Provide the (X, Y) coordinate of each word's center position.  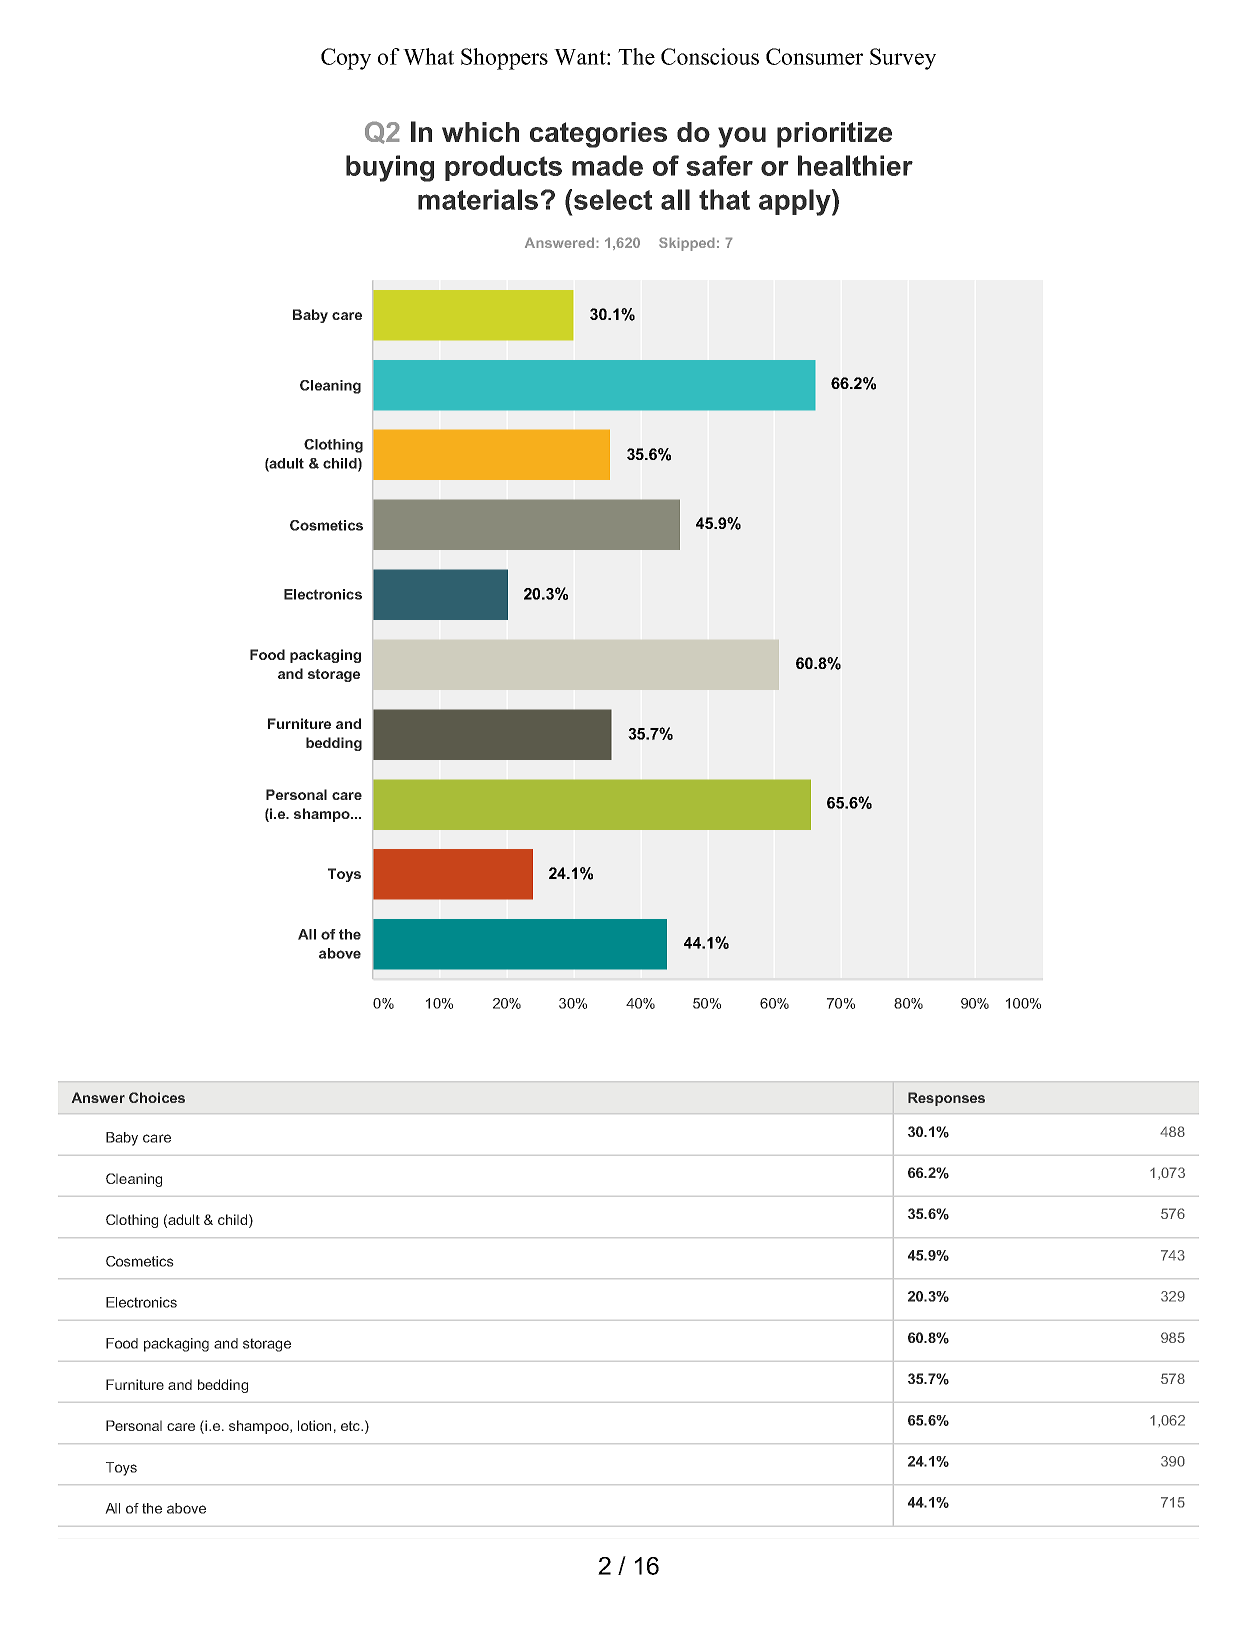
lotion (314, 1425)
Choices (157, 1097)
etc (351, 1426)
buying (390, 168)
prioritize (834, 135)
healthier (855, 165)
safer (719, 165)
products (503, 168)
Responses (946, 1099)
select (613, 199)
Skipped (687, 244)
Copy (346, 59)
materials (478, 199)
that (724, 199)
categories (598, 135)
